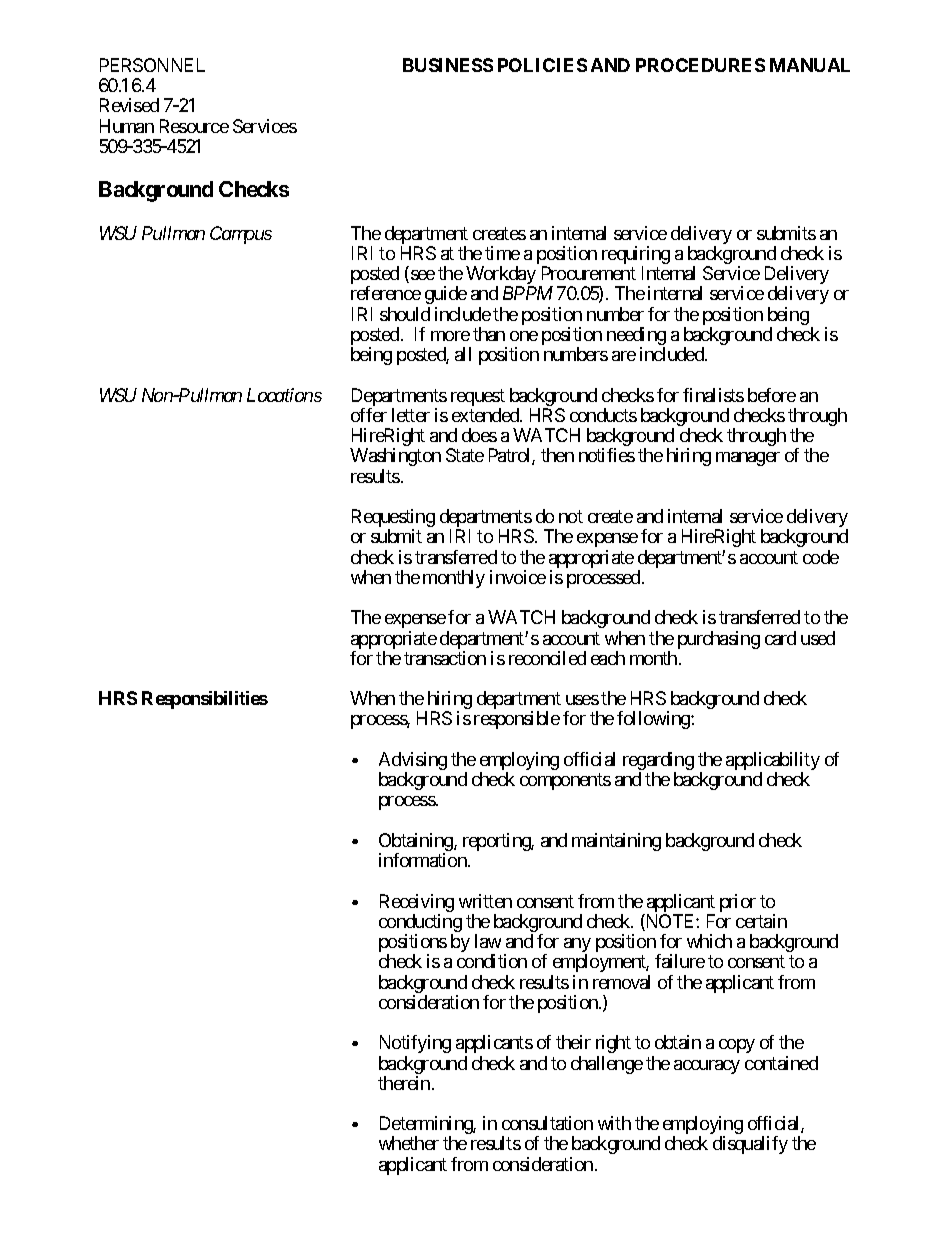  Describe the element at coordinates (205, 700) in the image. I see `Responsibilities` at that location.
